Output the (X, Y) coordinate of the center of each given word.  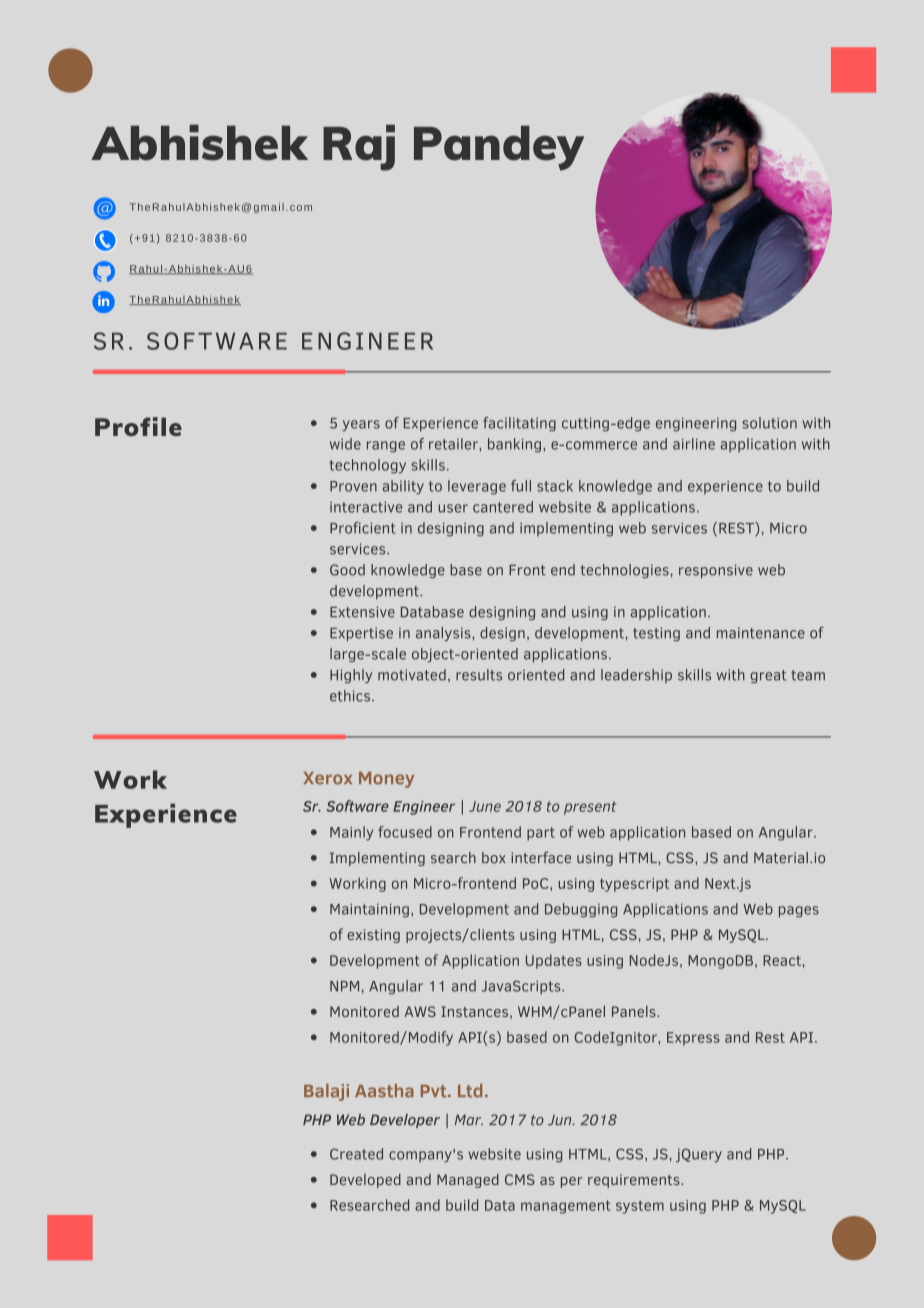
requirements (635, 1181)
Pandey (499, 148)
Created (356, 1154)
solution (770, 423)
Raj (359, 147)
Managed (468, 1181)
